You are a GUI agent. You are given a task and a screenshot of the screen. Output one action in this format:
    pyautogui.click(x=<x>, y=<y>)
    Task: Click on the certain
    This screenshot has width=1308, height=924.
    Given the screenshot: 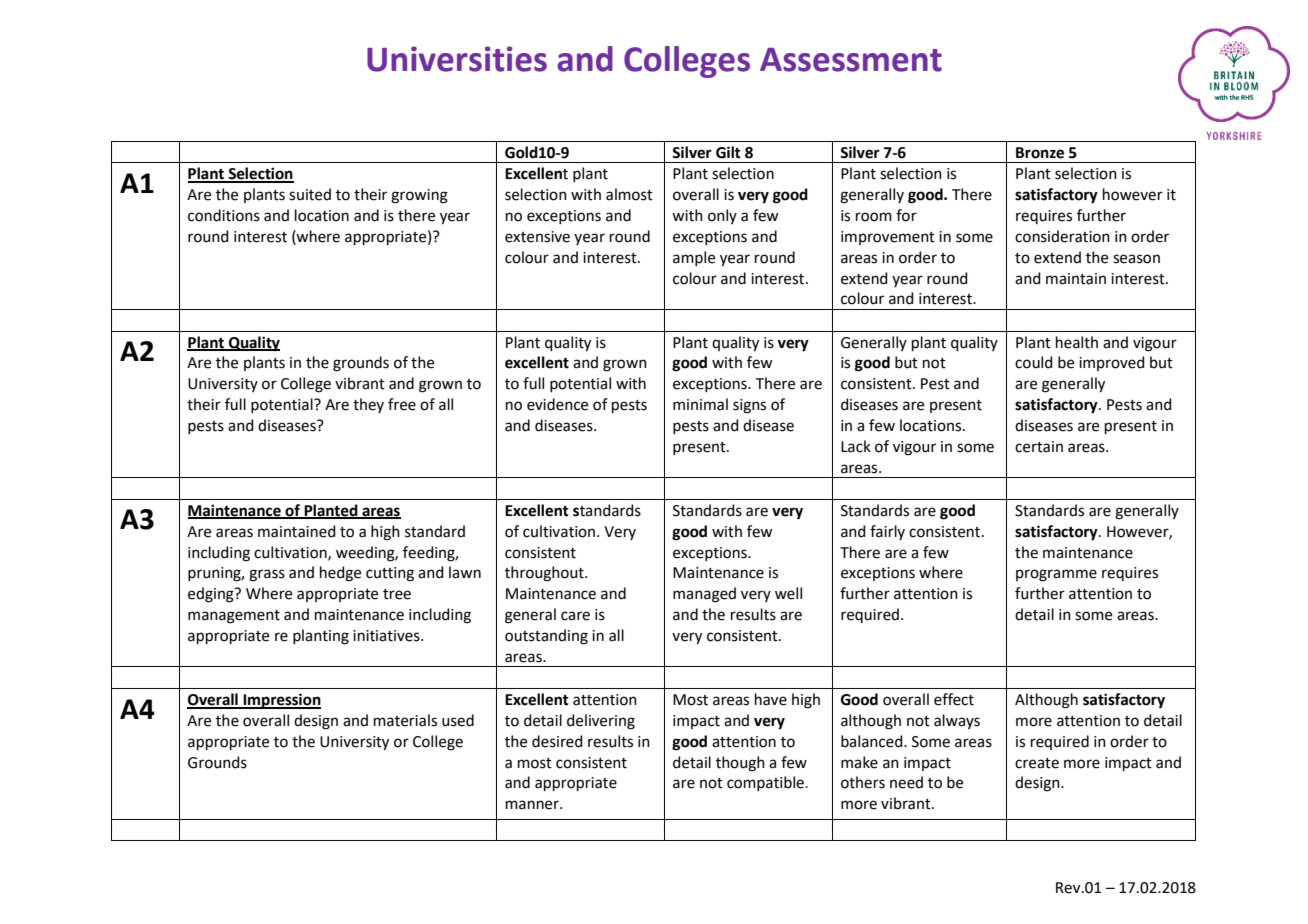 What is the action you would take?
    pyautogui.click(x=1039, y=447)
